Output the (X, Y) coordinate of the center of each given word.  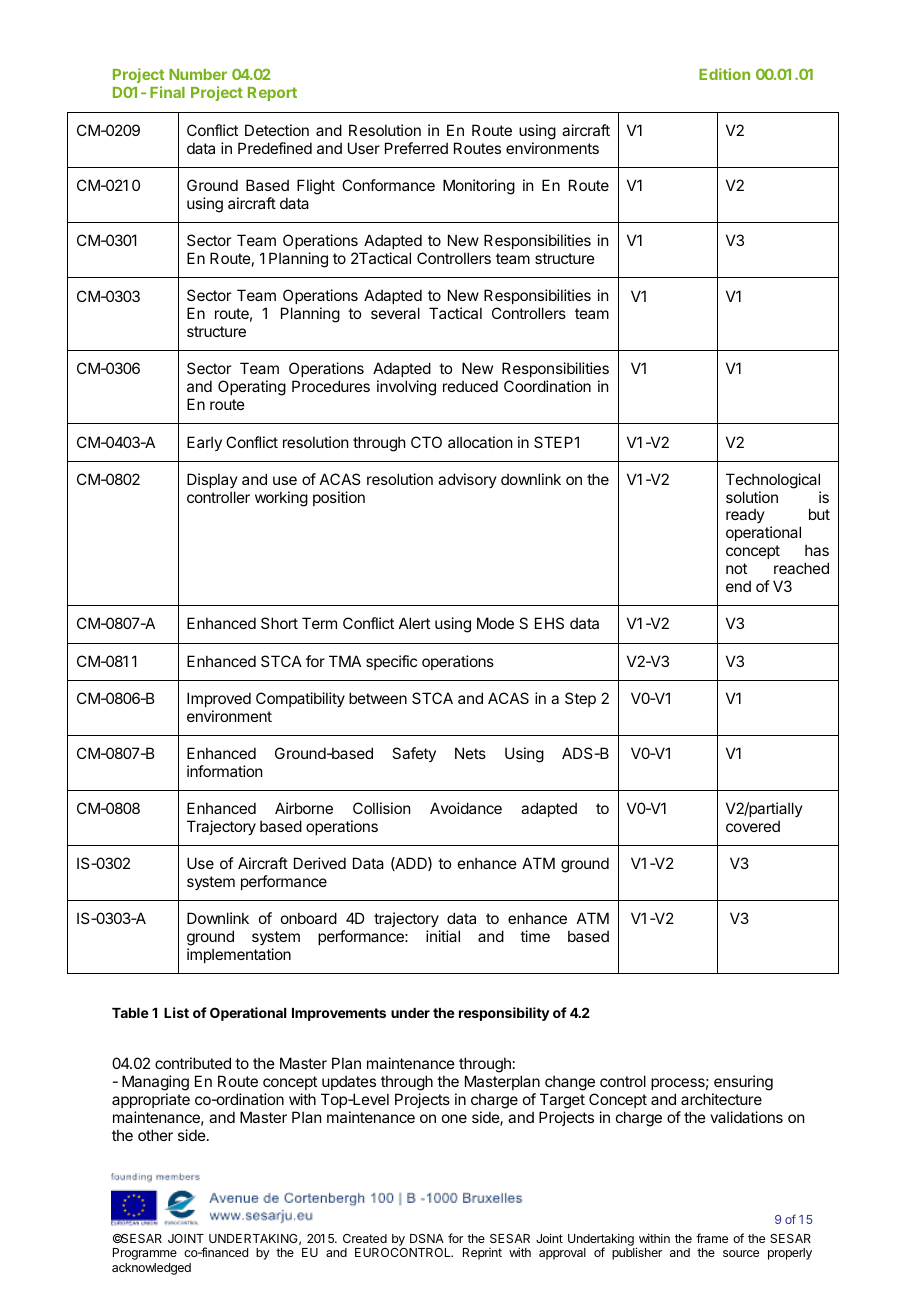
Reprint (482, 1254)
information (224, 771)
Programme (145, 1254)
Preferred (416, 148)
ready (745, 515)
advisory (467, 480)
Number (198, 74)
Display (212, 480)
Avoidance (466, 808)
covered (753, 826)
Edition (724, 74)
